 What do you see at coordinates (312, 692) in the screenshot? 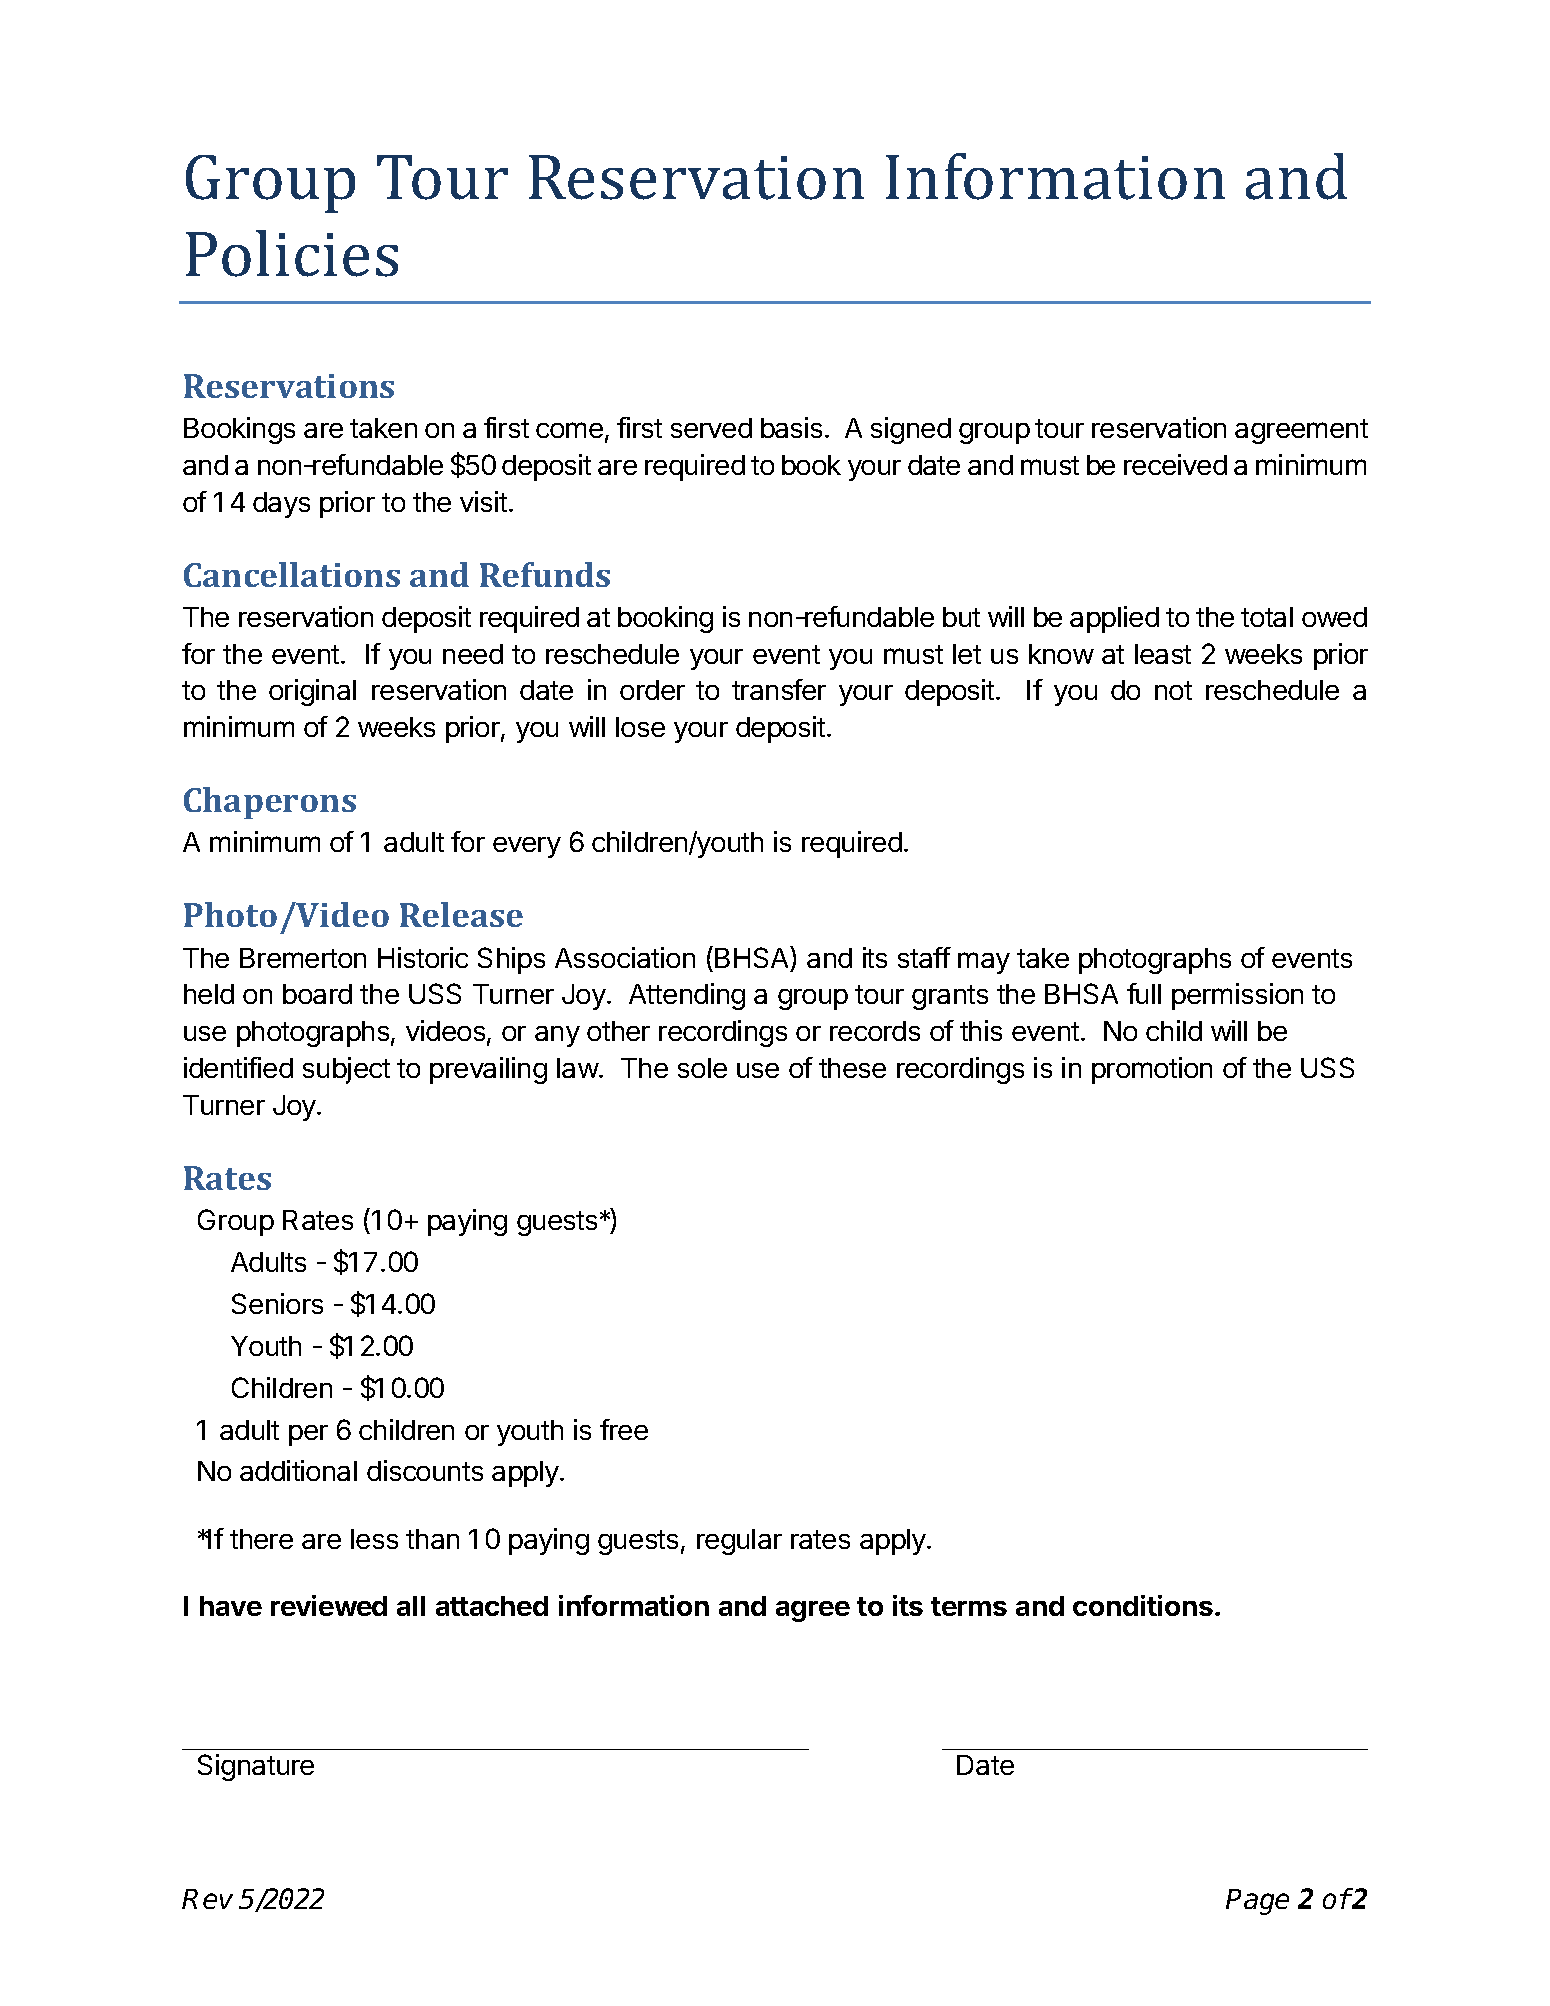
I see `original` at bounding box center [312, 692].
